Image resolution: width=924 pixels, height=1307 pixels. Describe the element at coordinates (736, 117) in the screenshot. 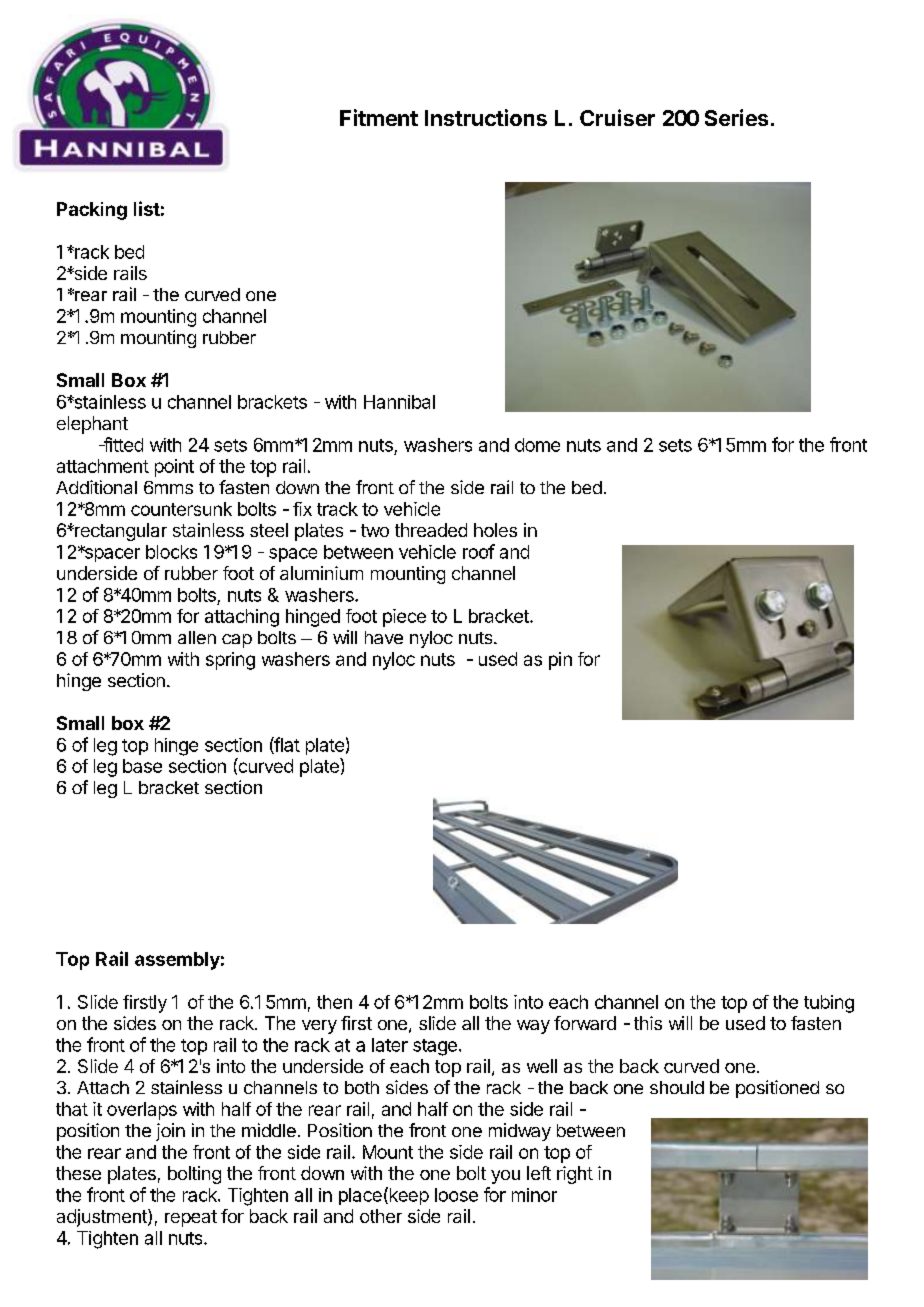

I see `Series` at that location.
